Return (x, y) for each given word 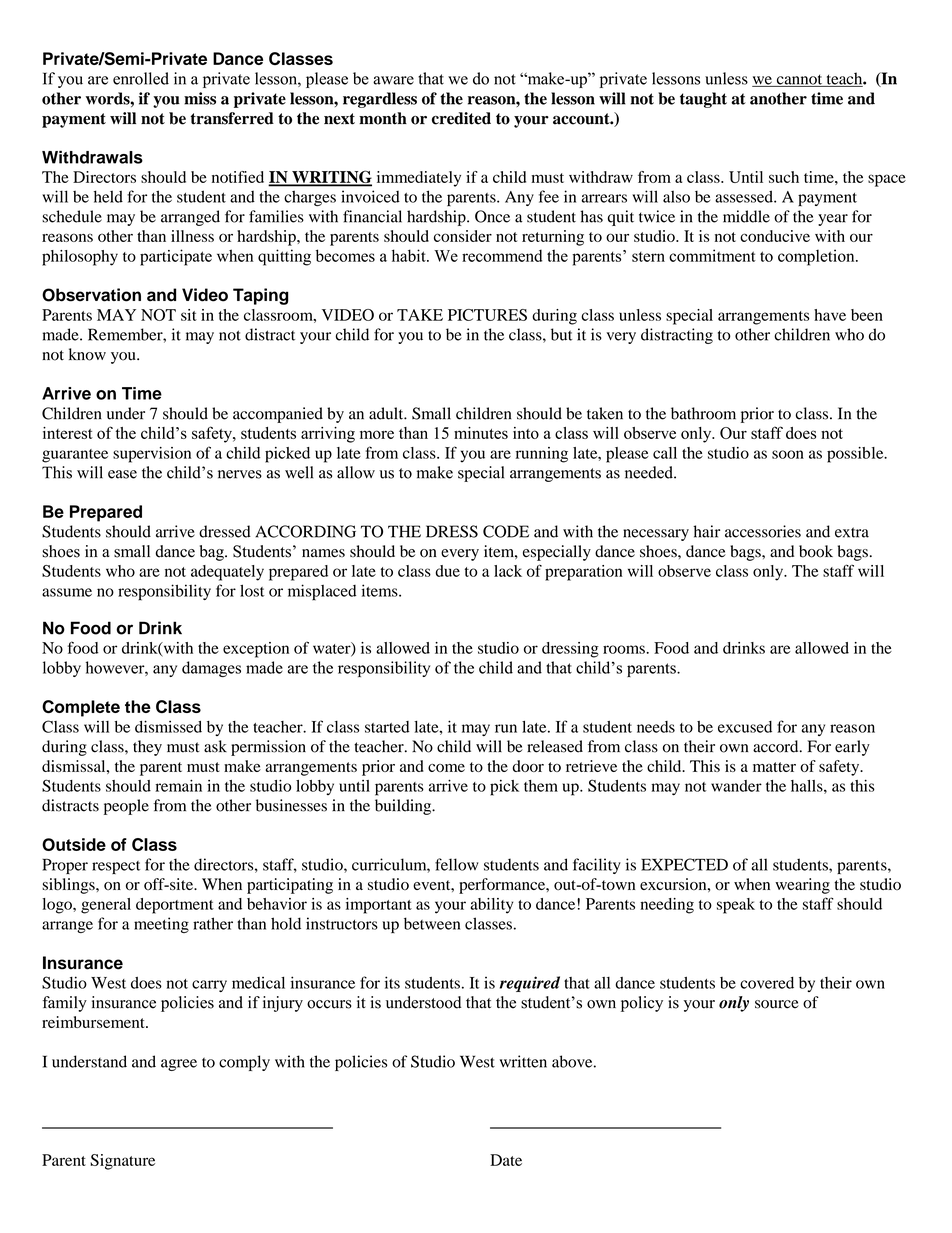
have (830, 315)
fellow (456, 864)
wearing (802, 886)
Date (506, 1160)
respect (116, 867)
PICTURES (487, 315)
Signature (122, 1162)
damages (211, 669)
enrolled (141, 78)
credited (461, 118)
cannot (799, 80)
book (816, 551)
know (87, 354)
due (448, 571)
